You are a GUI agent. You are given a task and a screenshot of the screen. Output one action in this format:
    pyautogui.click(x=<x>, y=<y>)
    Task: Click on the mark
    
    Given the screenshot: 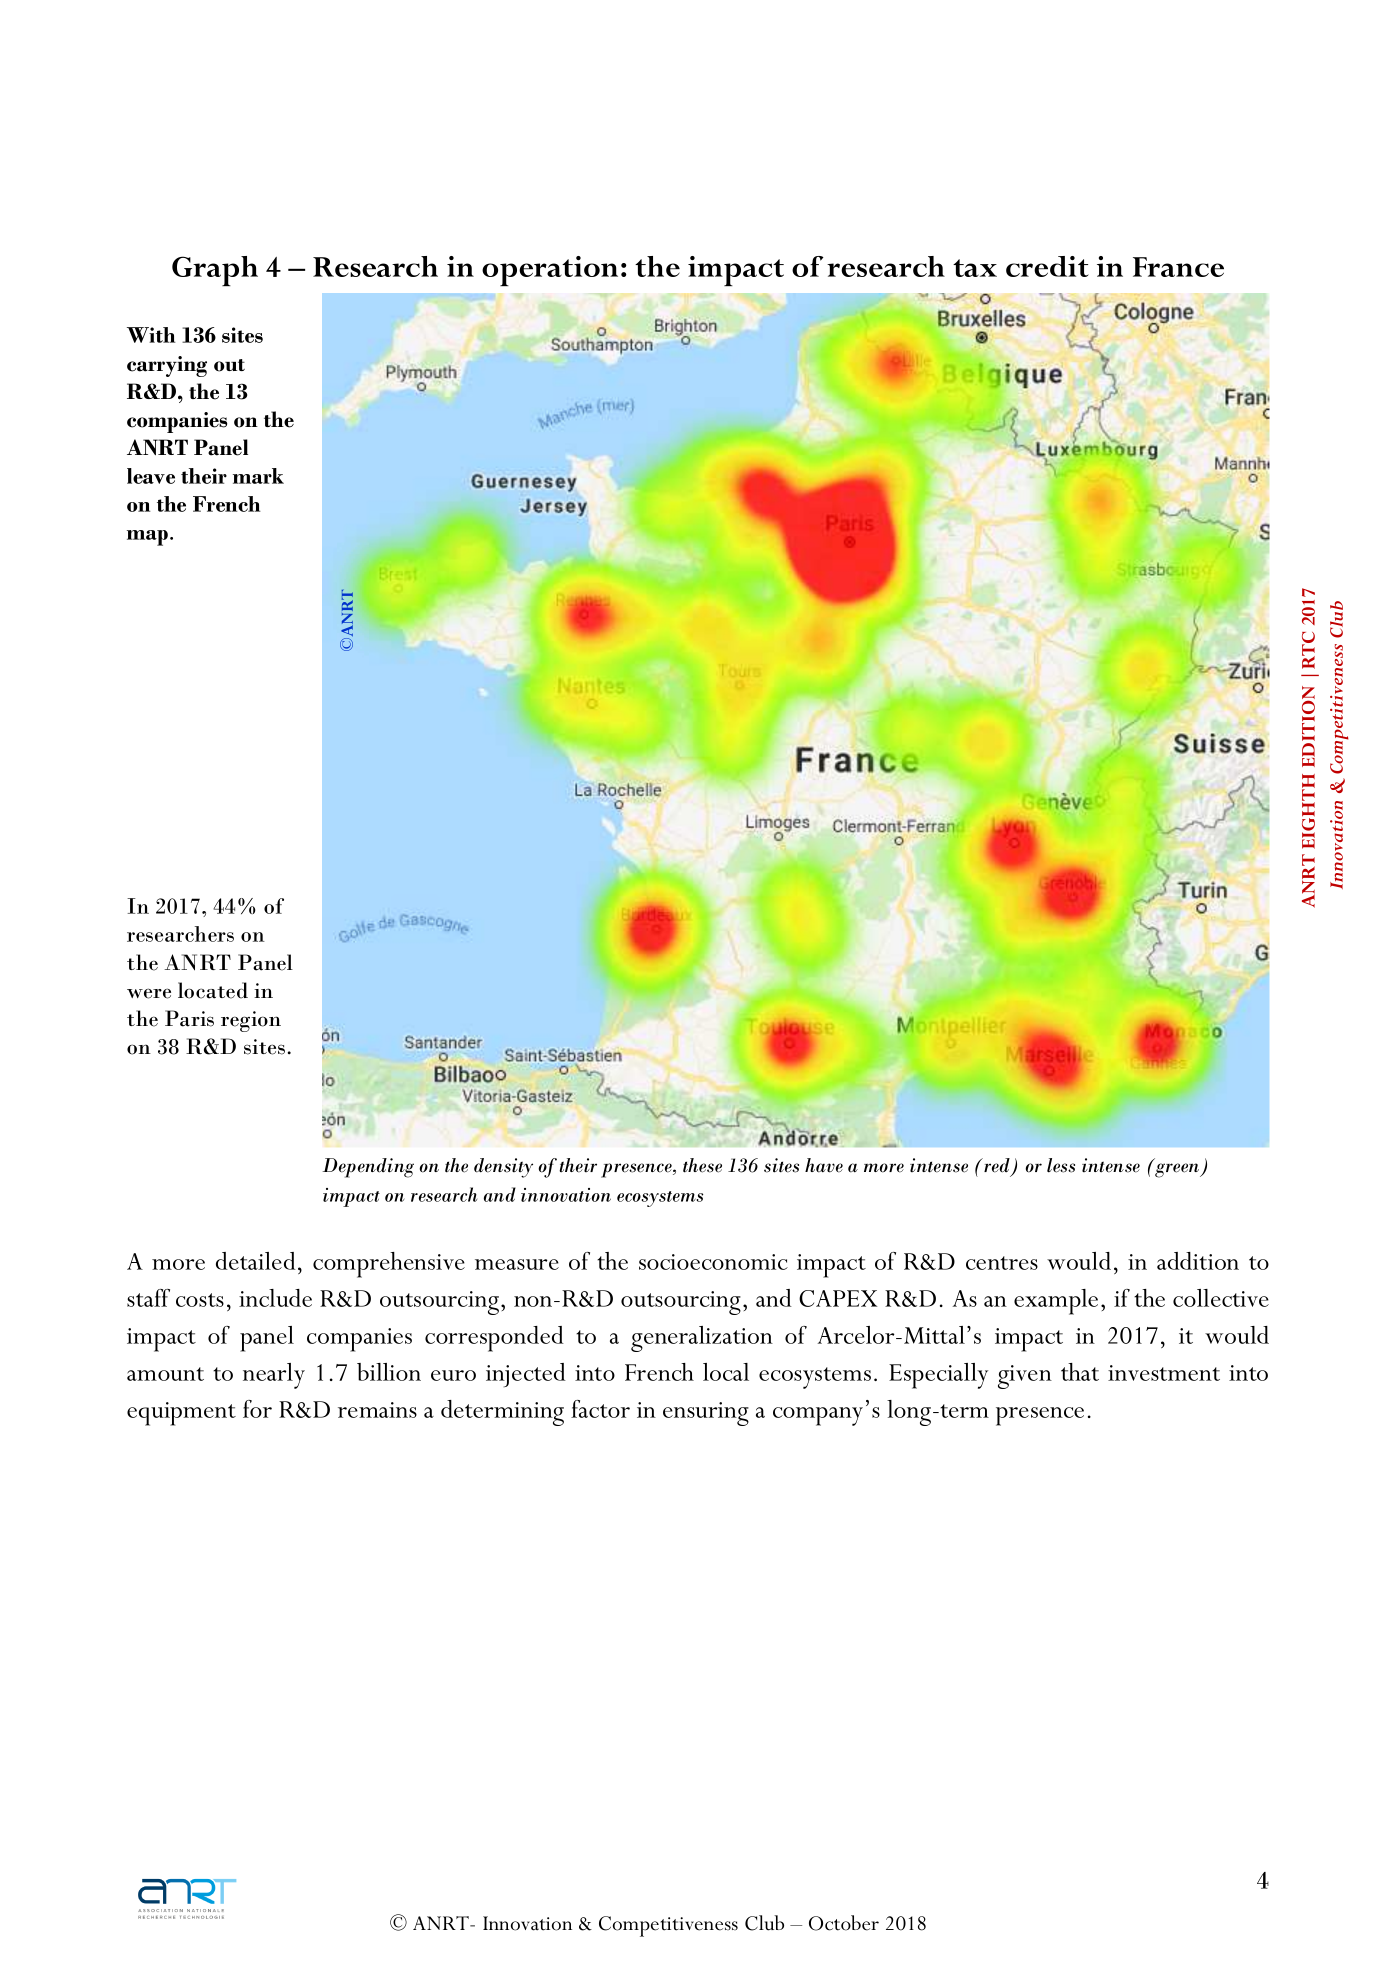 What is the action you would take?
    pyautogui.click(x=258, y=476)
